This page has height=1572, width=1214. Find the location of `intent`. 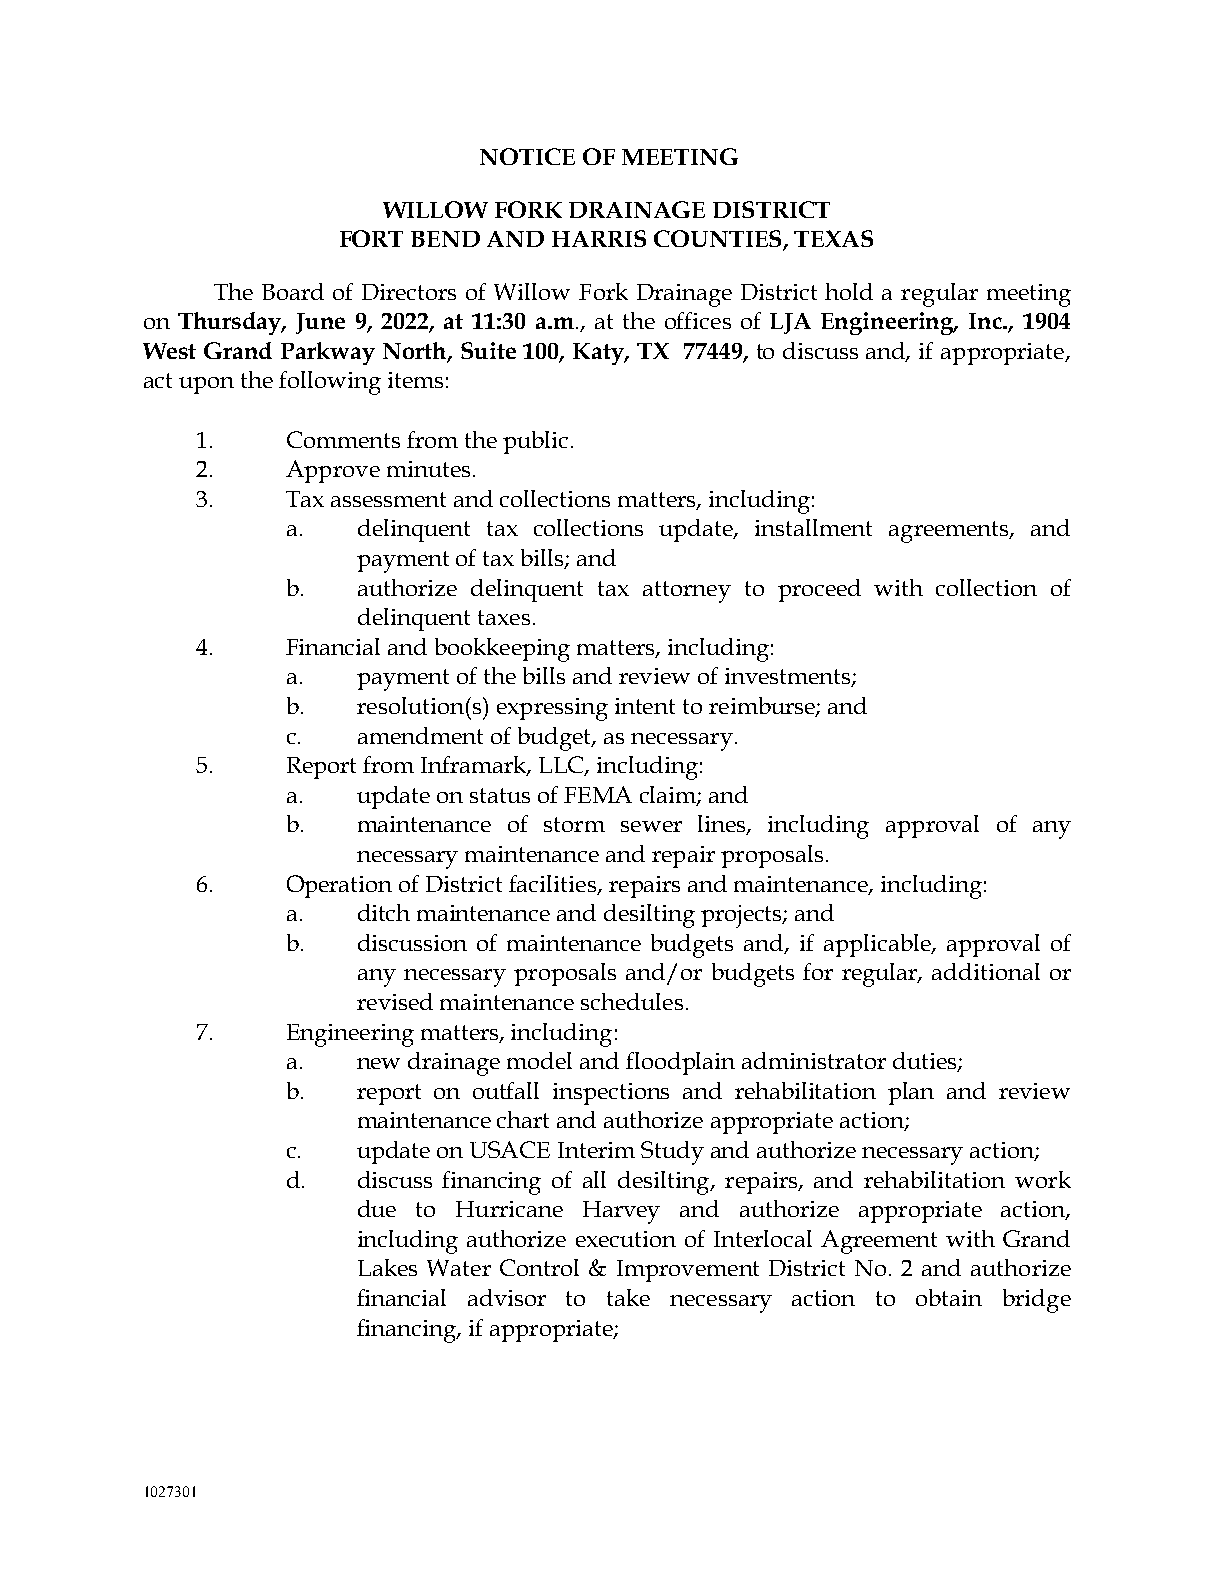

intent is located at coordinates (645, 706).
